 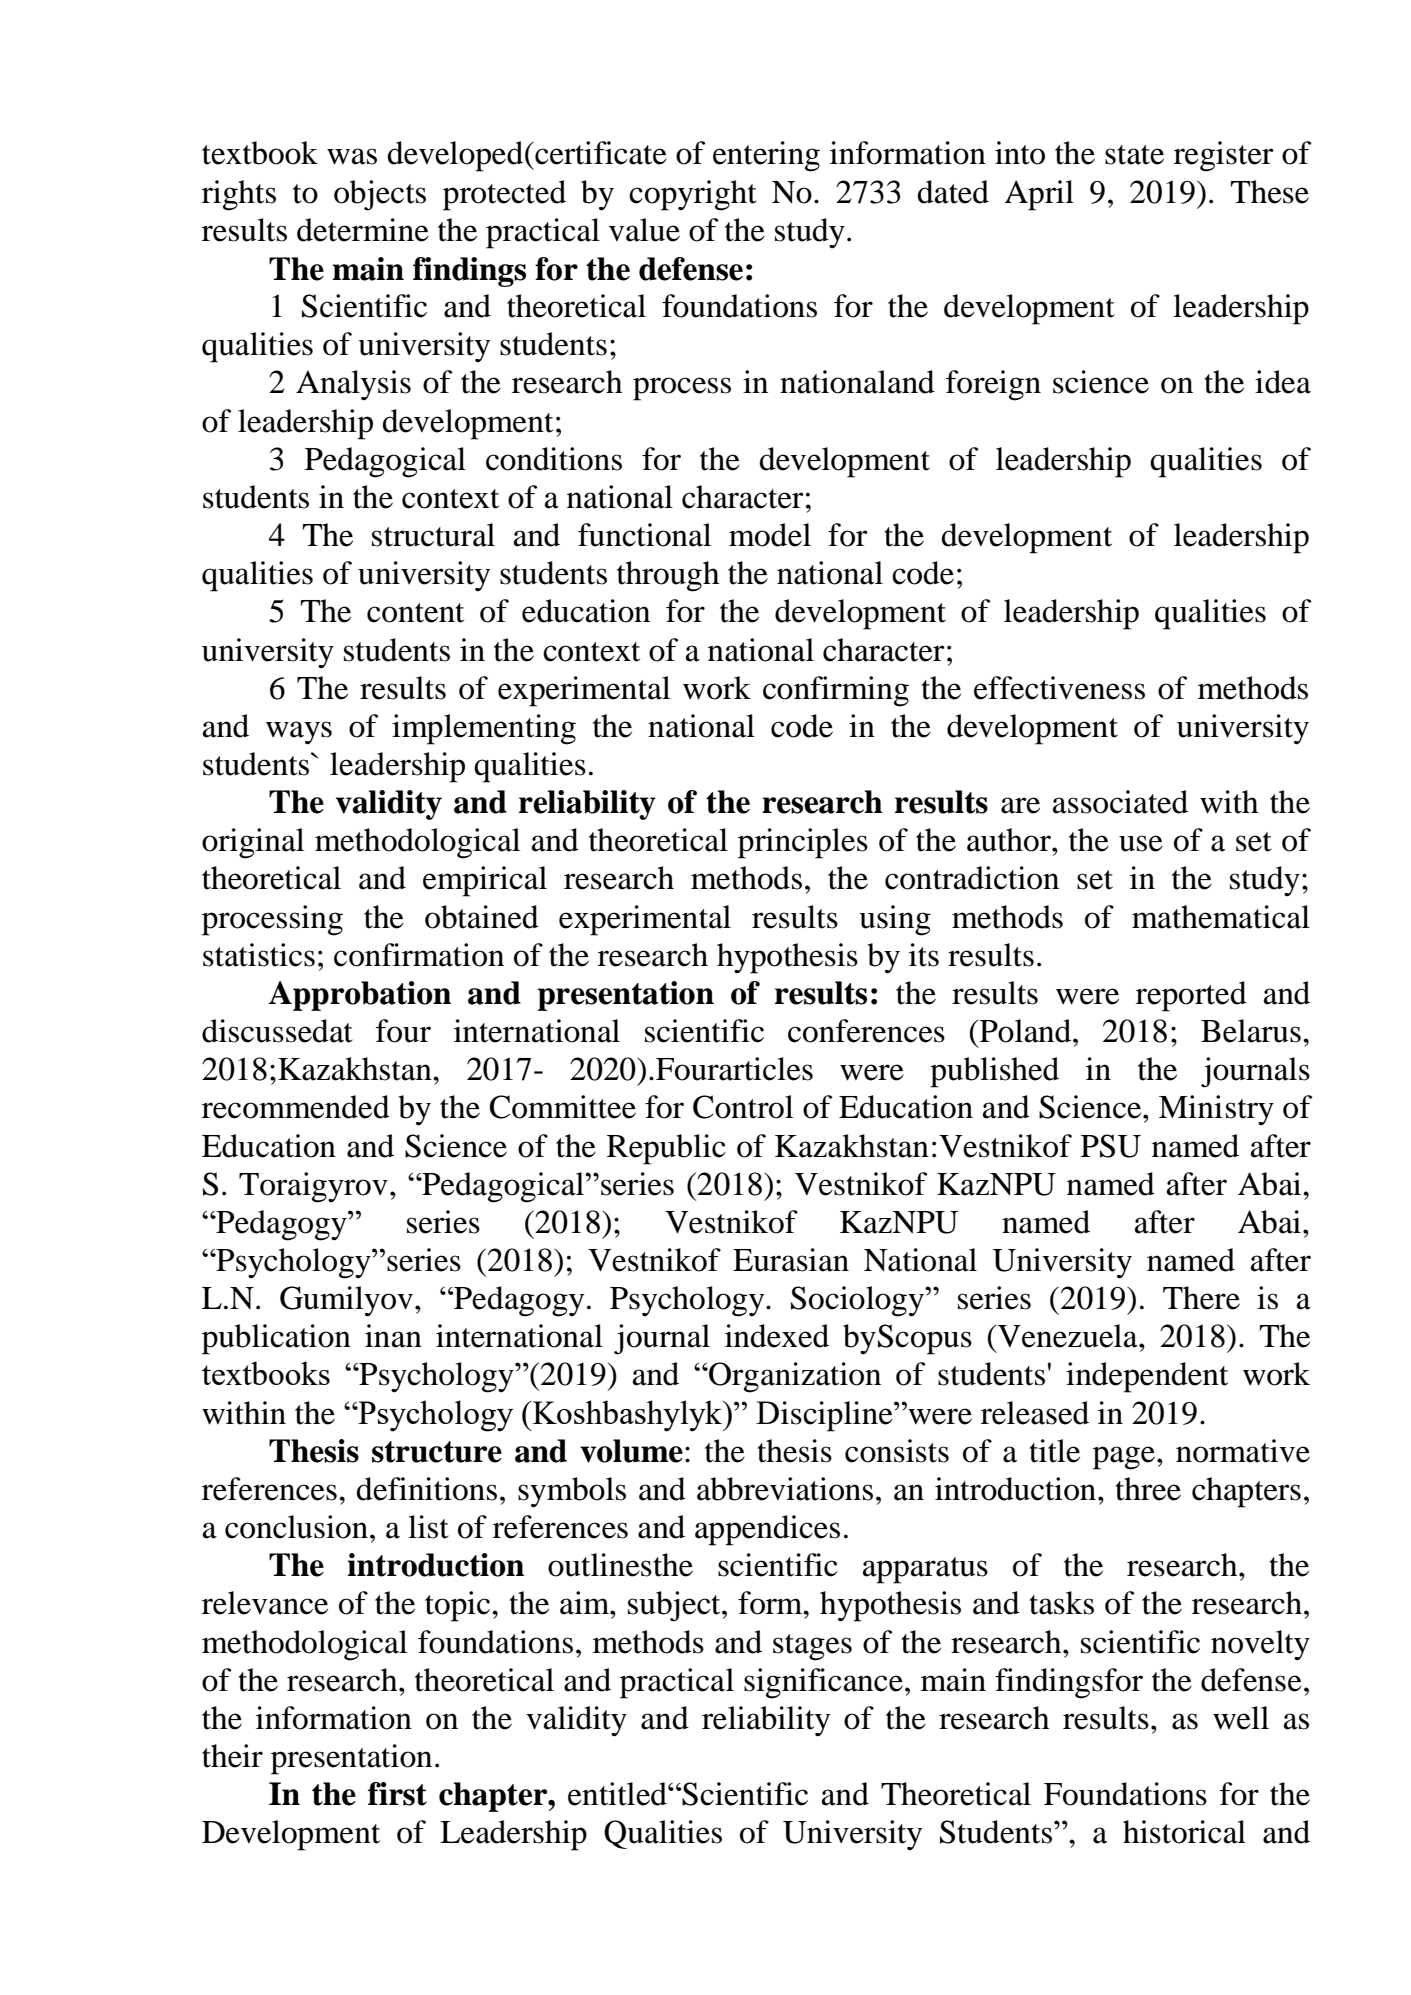 What do you see at coordinates (766, 156) in the page?
I see `entering` at bounding box center [766, 156].
